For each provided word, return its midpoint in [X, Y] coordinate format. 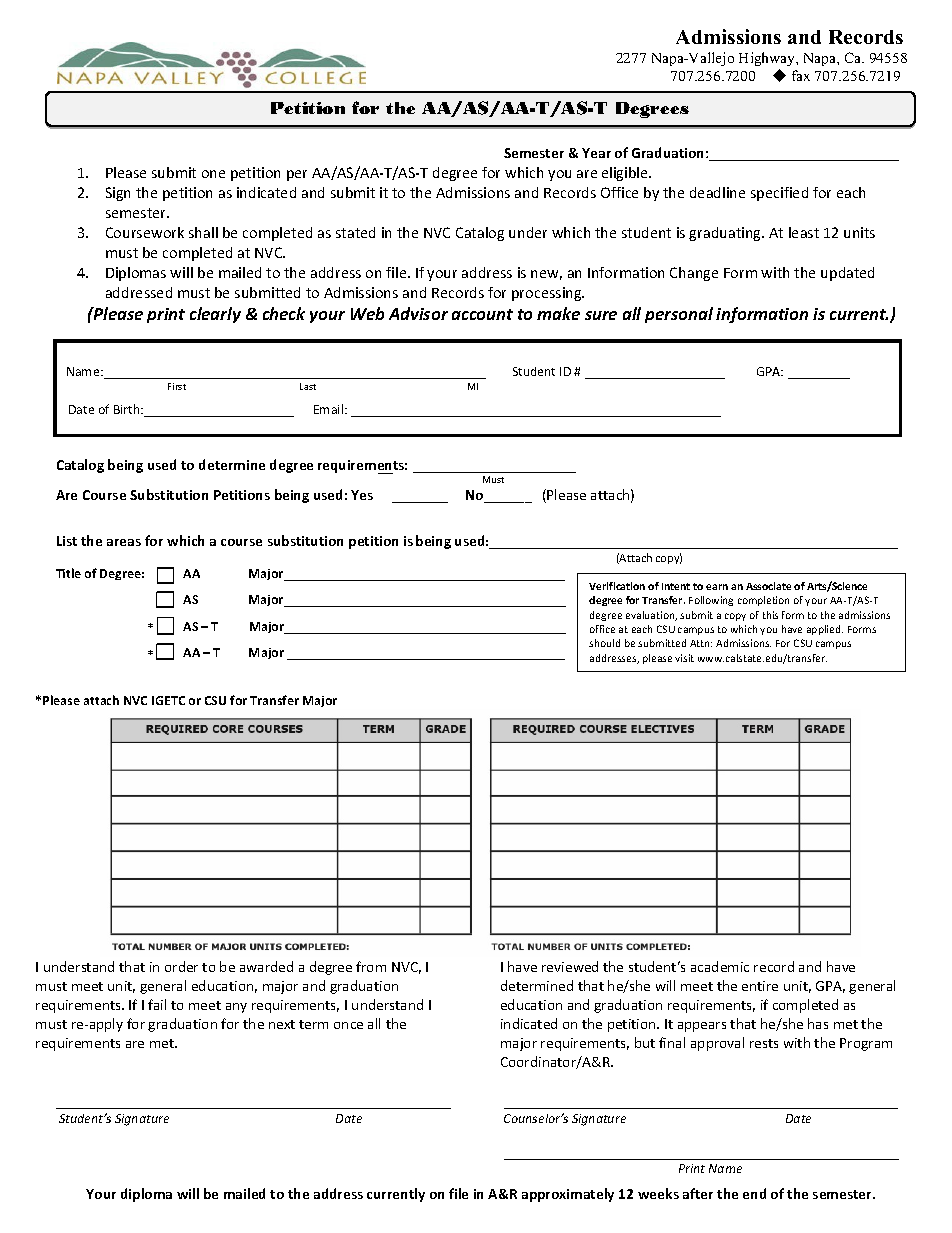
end [754, 1193]
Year [596, 153]
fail [157, 1004]
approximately [568, 1195]
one [213, 174]
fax [801, 75]
